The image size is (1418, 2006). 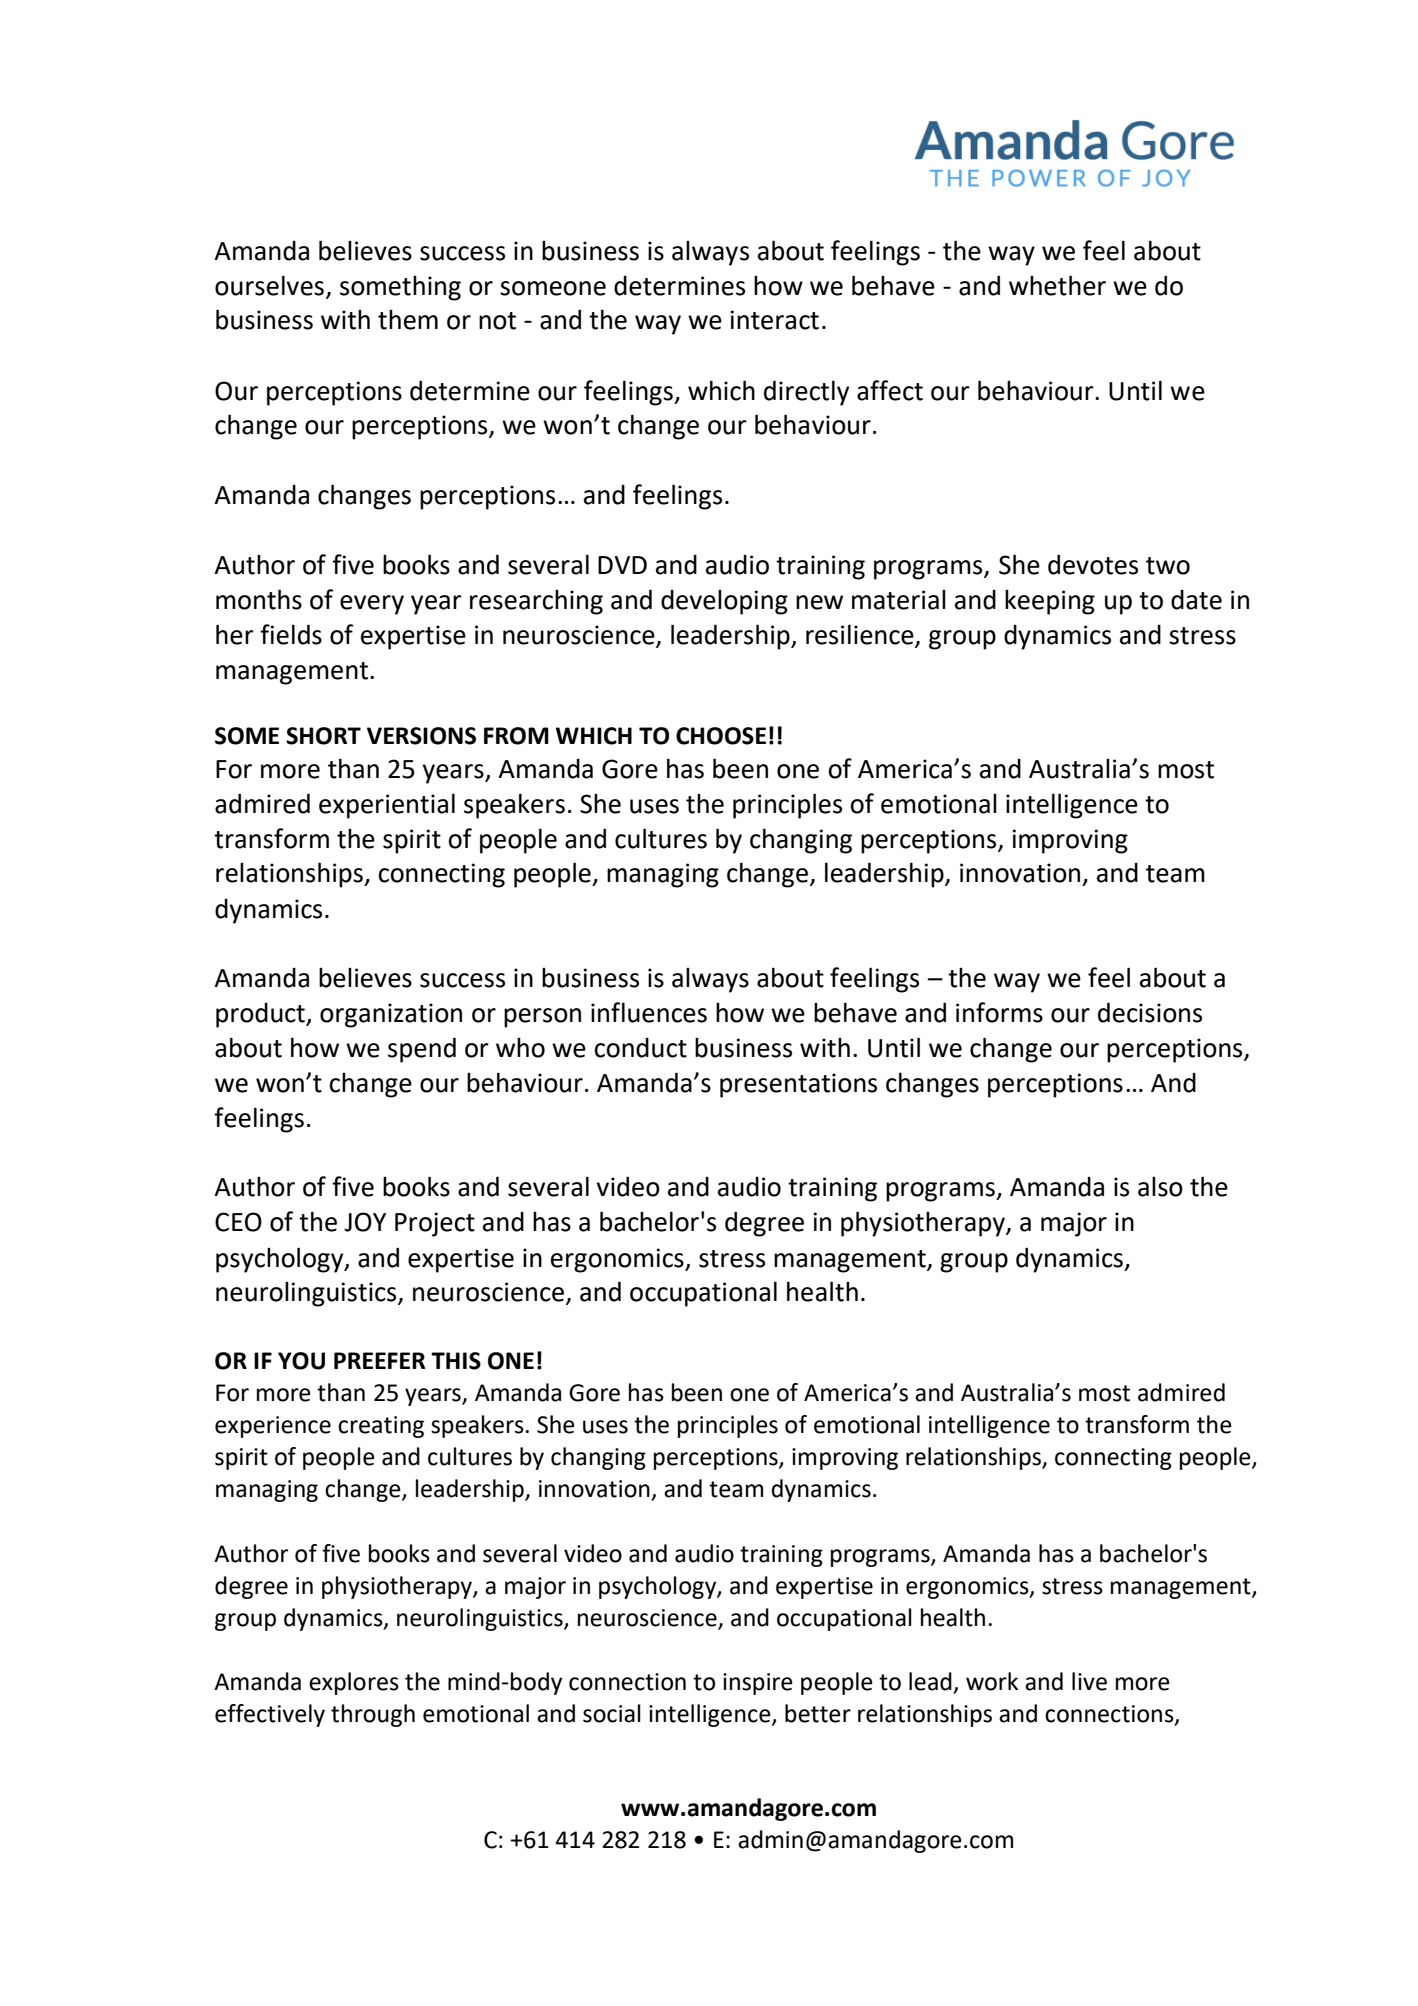 What do you see at coordinates (1057, 285) in the screenshot?
I see `whether` at bounding box center [1057, 285].
